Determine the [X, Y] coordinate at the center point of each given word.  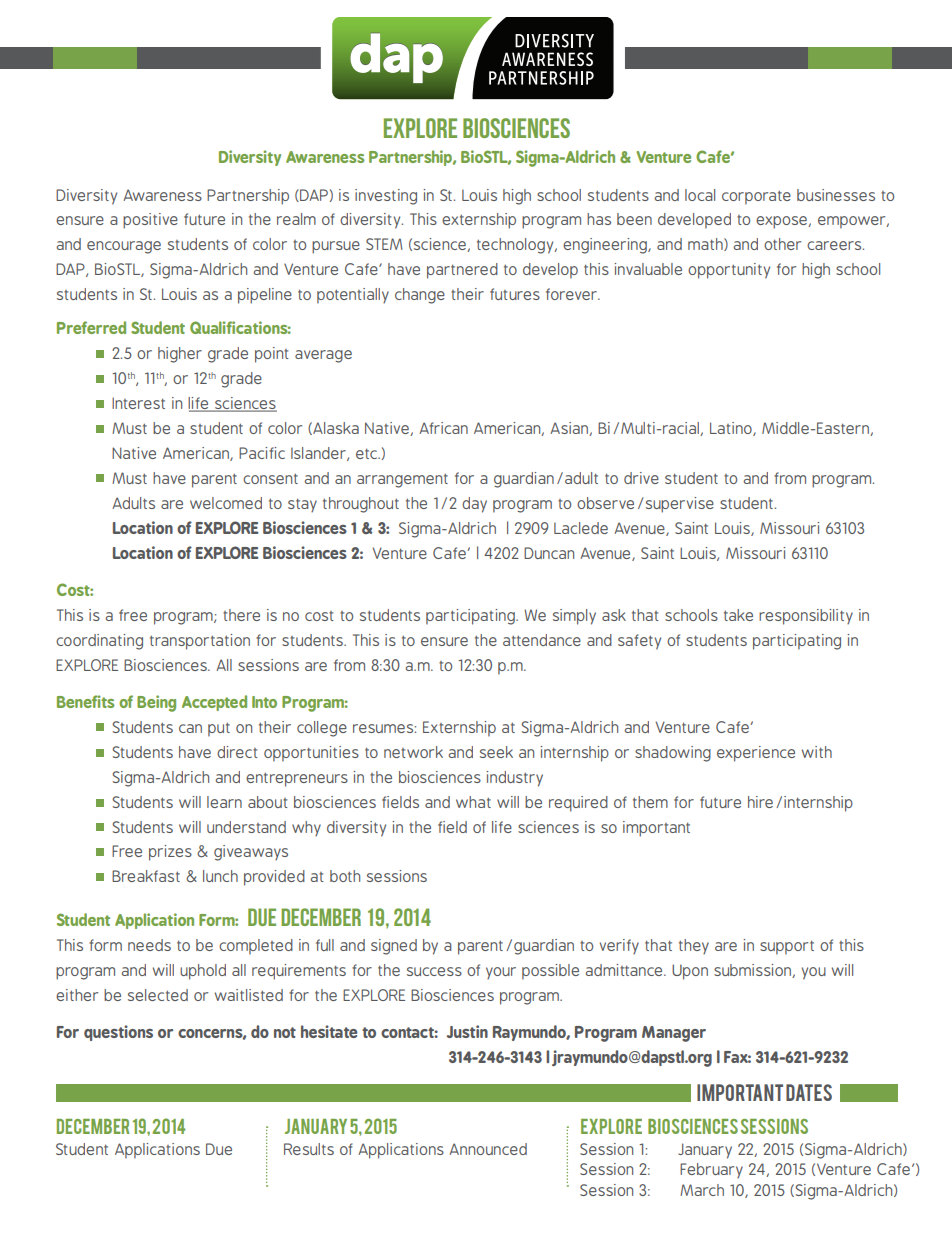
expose [782, 222]
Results [309, 1149]
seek [496, 752]
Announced [488, 1149]
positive [150, 221]
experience [756, 754]
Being [156, 703]
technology [516, 246]
